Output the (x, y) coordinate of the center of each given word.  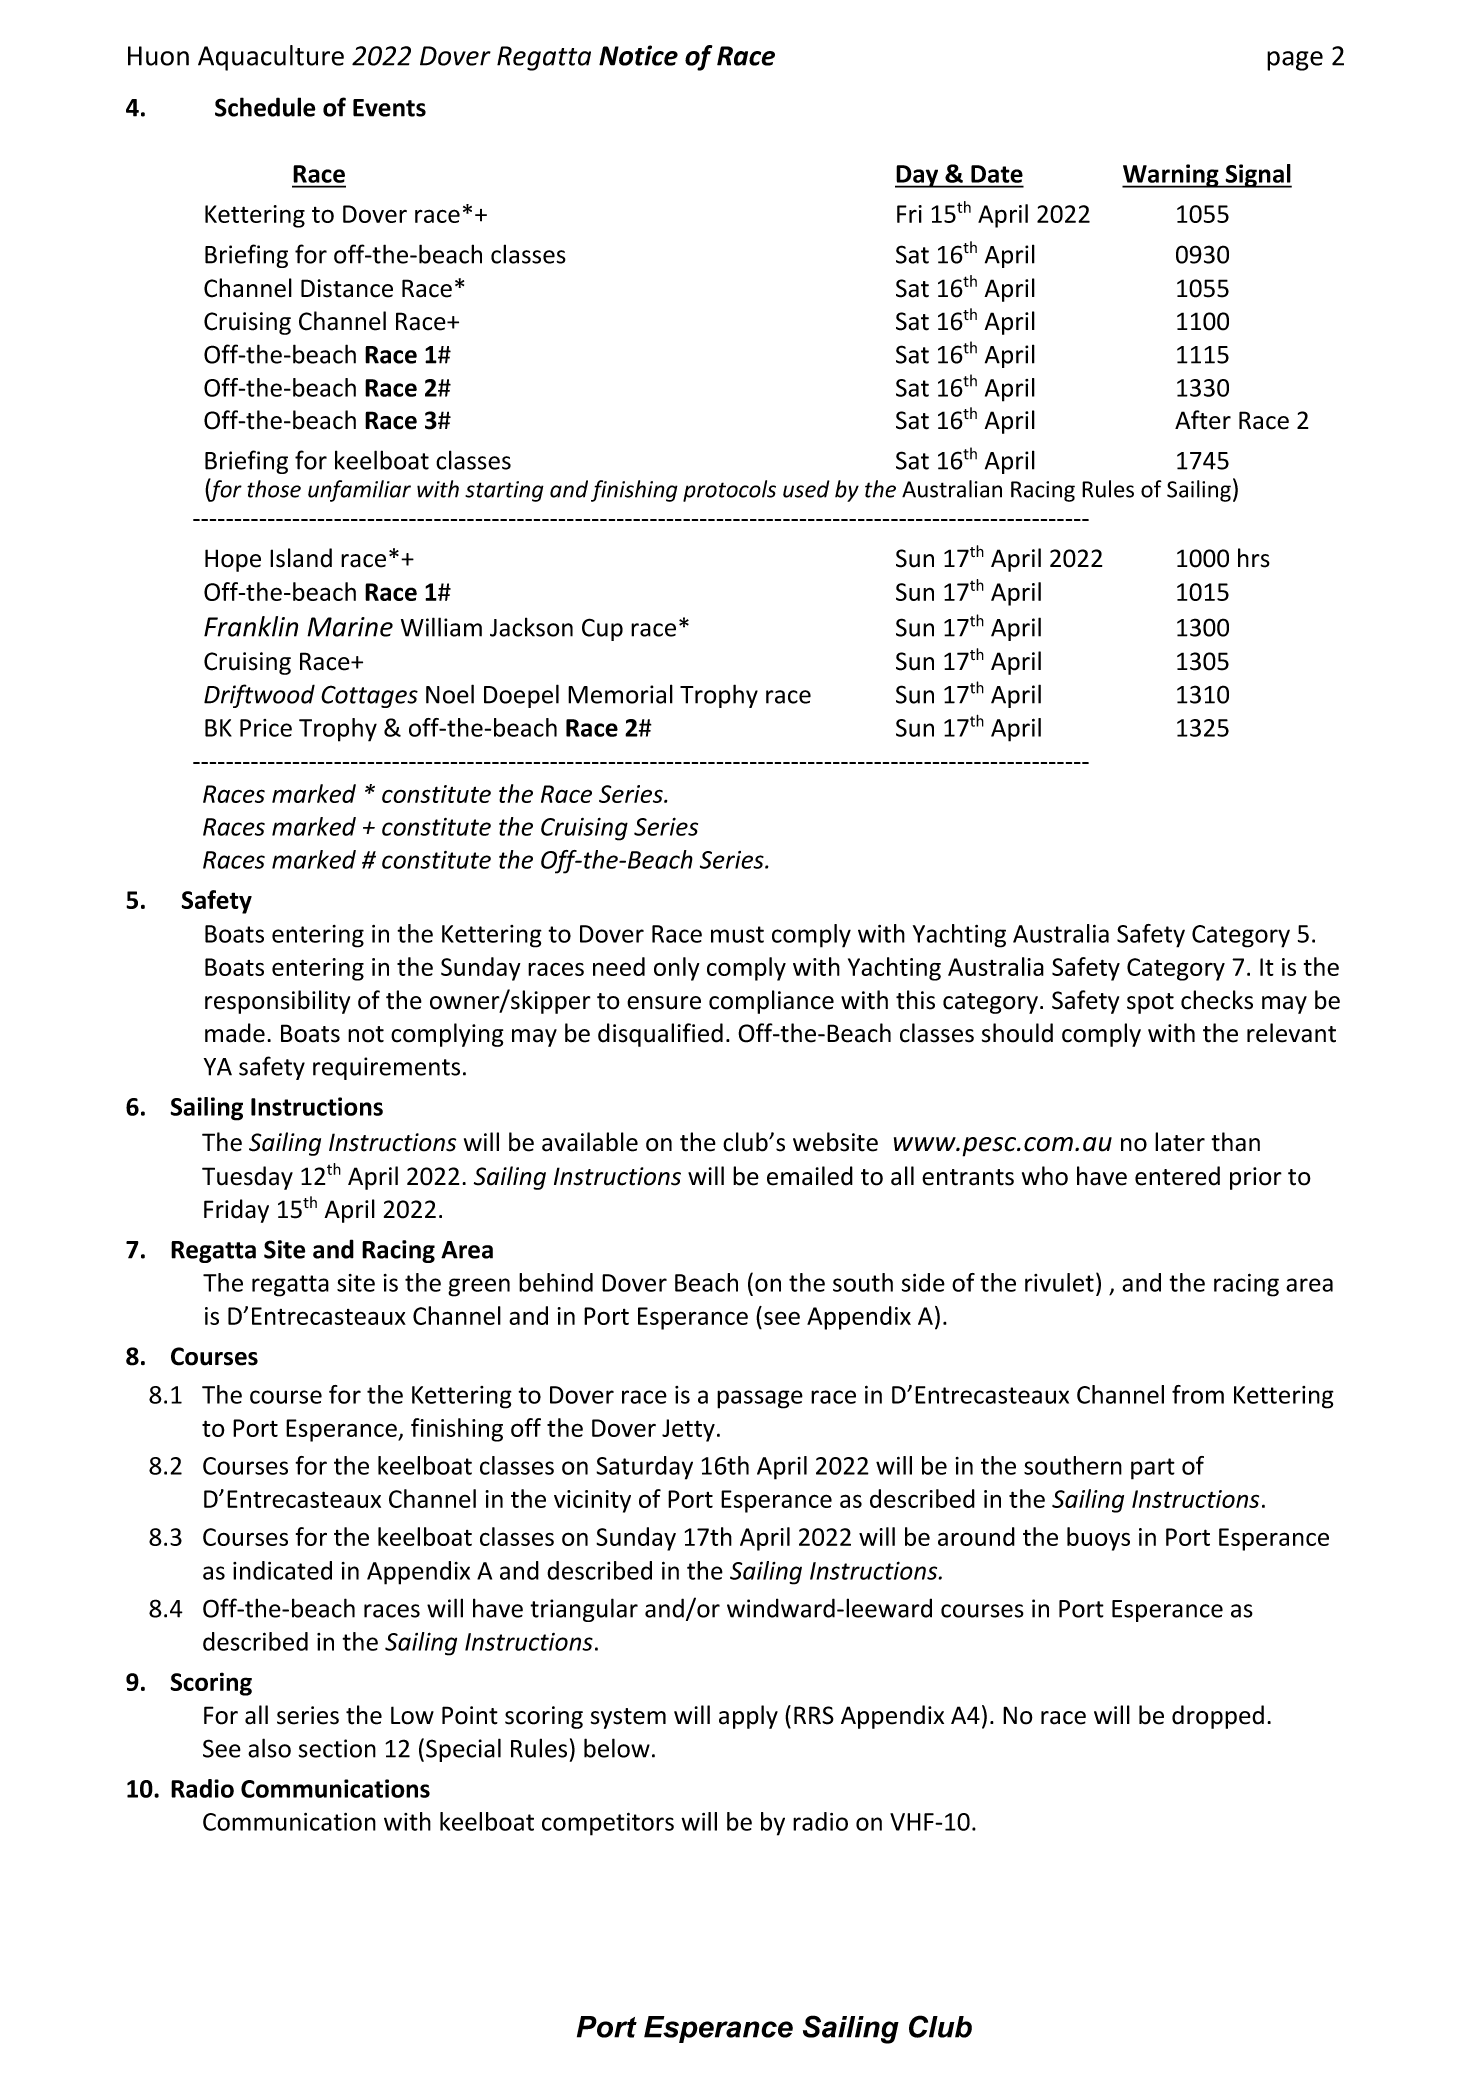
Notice (638, 55)
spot (1150, 1003)
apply (748, 1717)
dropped (1218, 1717)
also (269, 1748)
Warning (1171, 176)
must (737, 934)
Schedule (265, 107)
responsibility (277, 1002)
